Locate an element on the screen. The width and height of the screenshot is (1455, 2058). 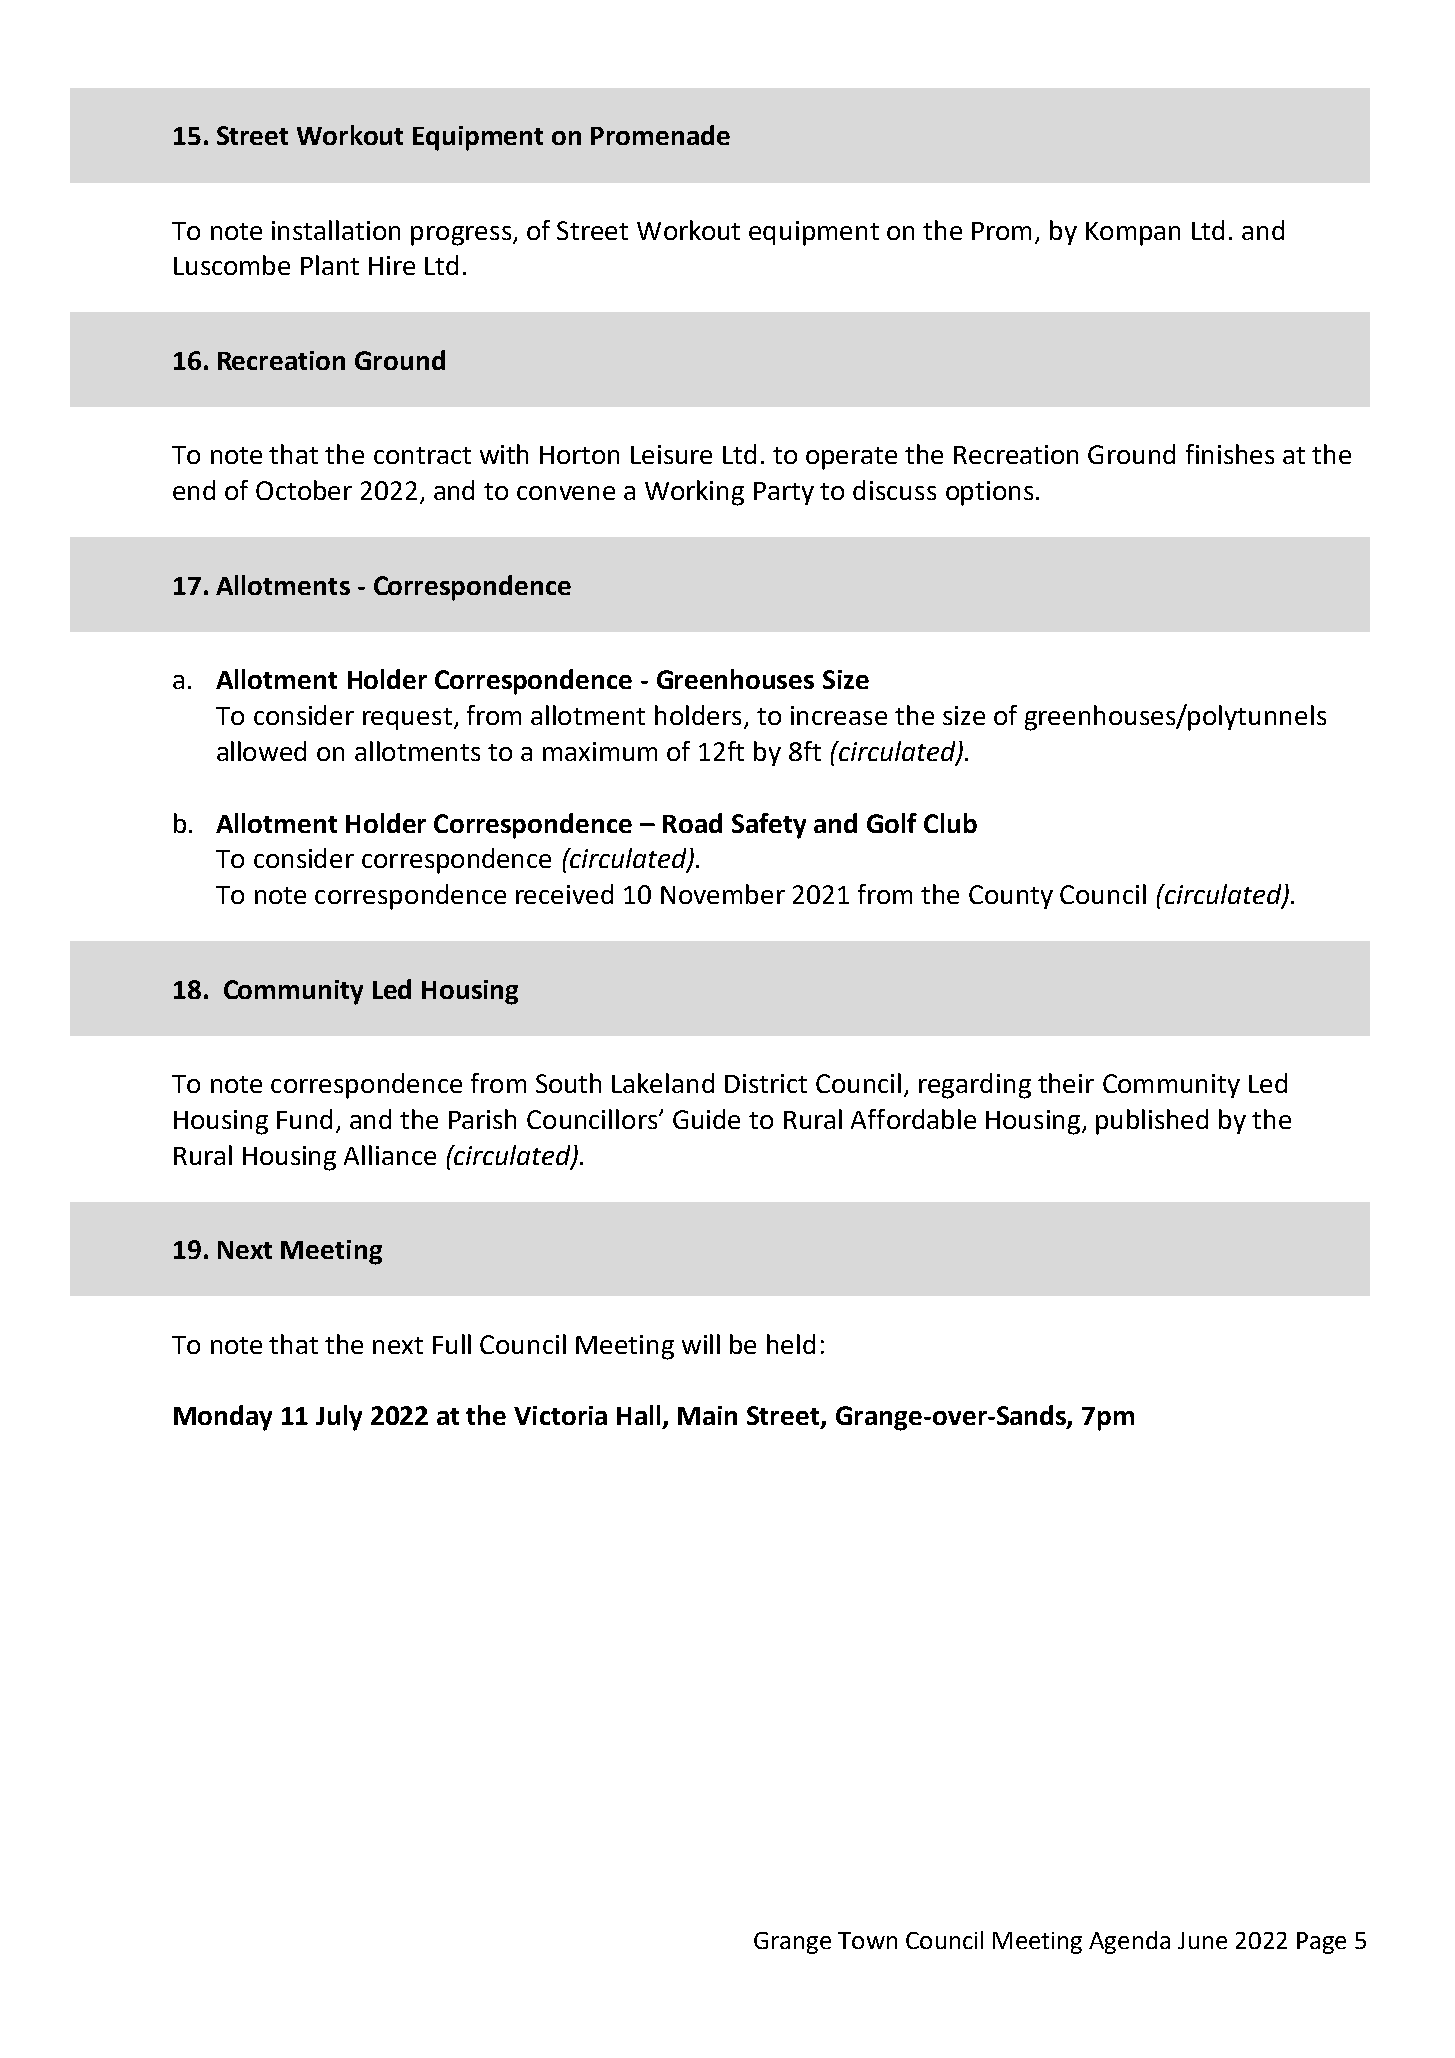
Fund is located at coordinates (304, 1119).
